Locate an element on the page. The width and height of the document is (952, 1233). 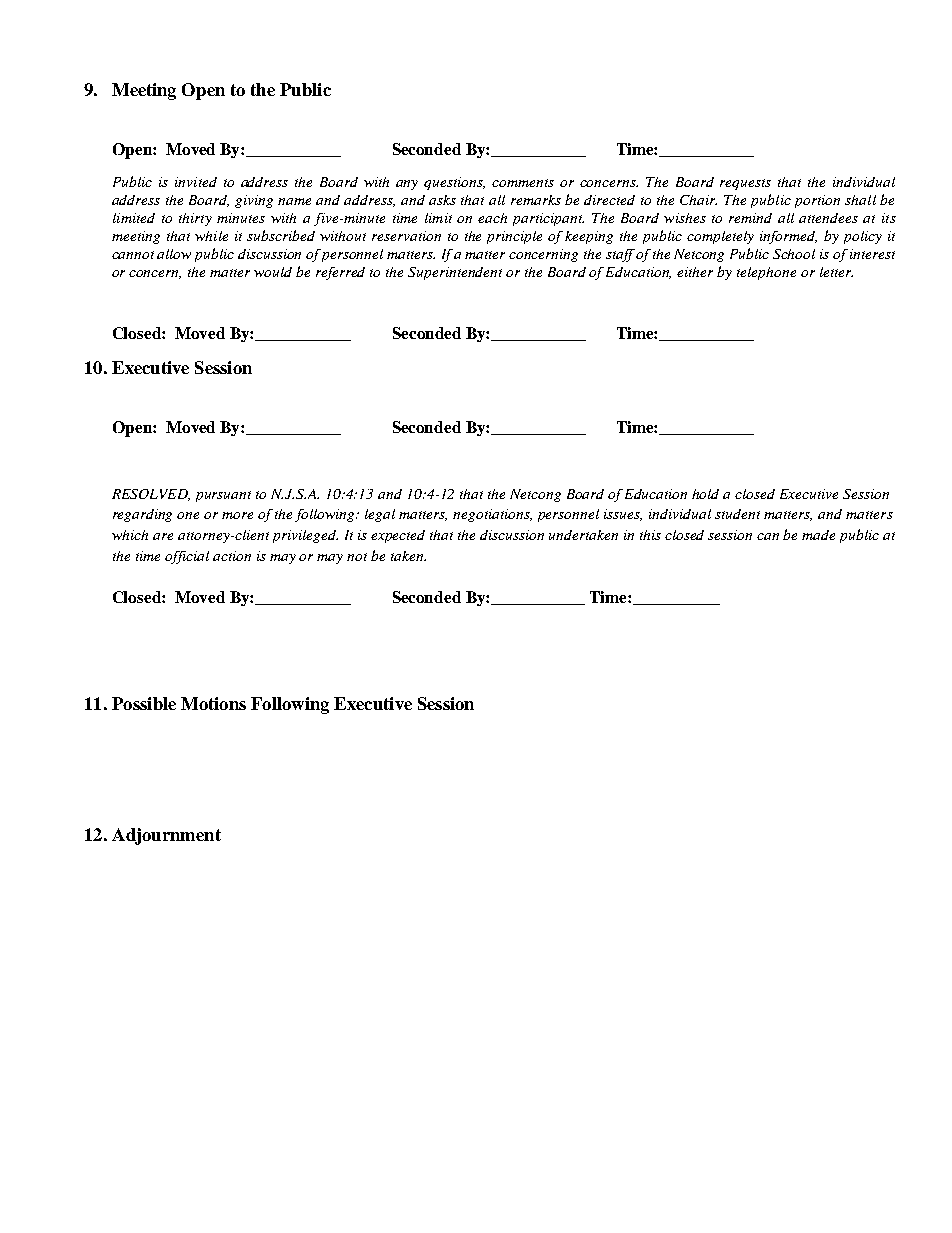
Adjournment is located at coordinates (166, 836).
